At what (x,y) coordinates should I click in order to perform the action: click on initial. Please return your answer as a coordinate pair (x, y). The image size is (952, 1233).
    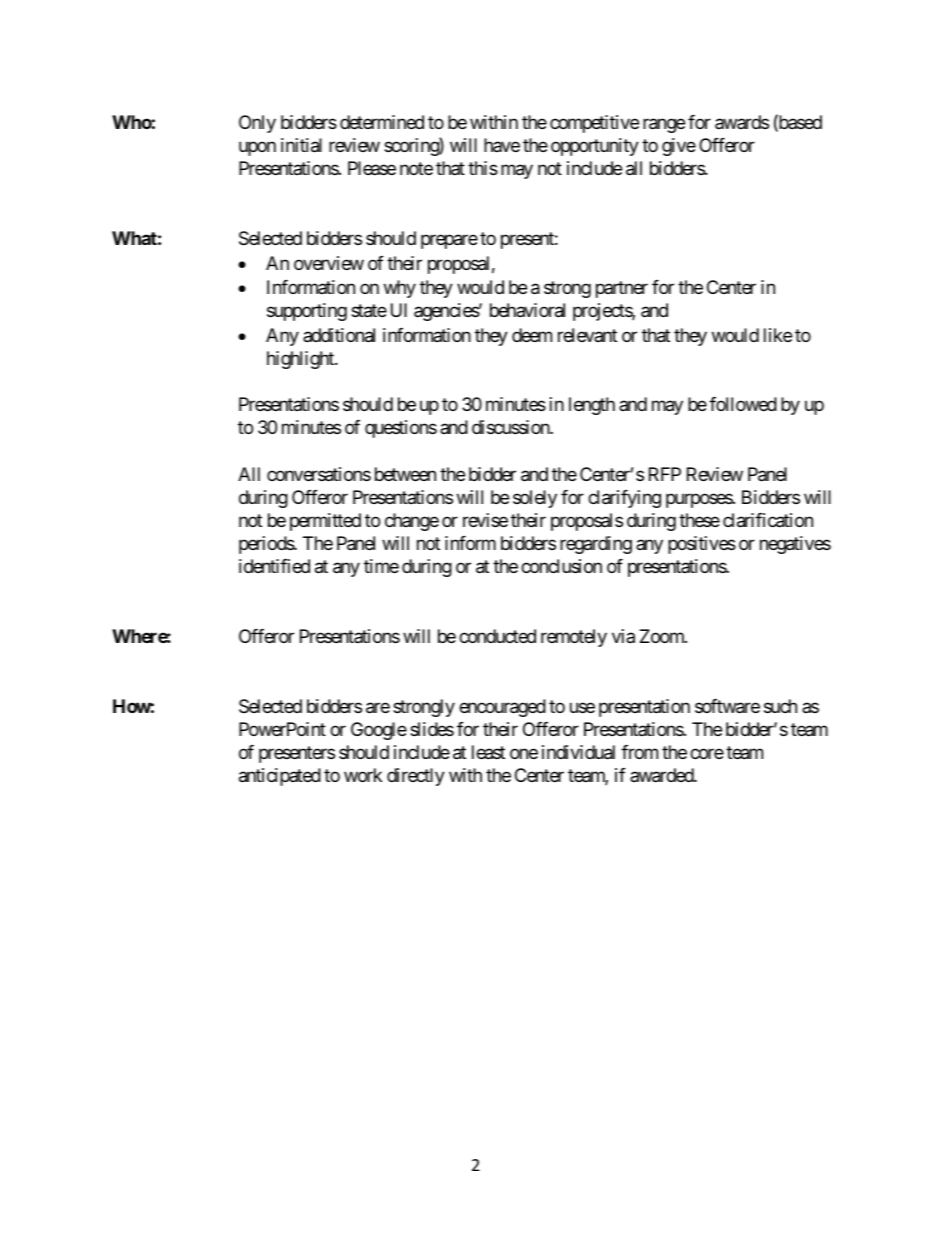
    Looking at the image, I should click on (301, 145).
